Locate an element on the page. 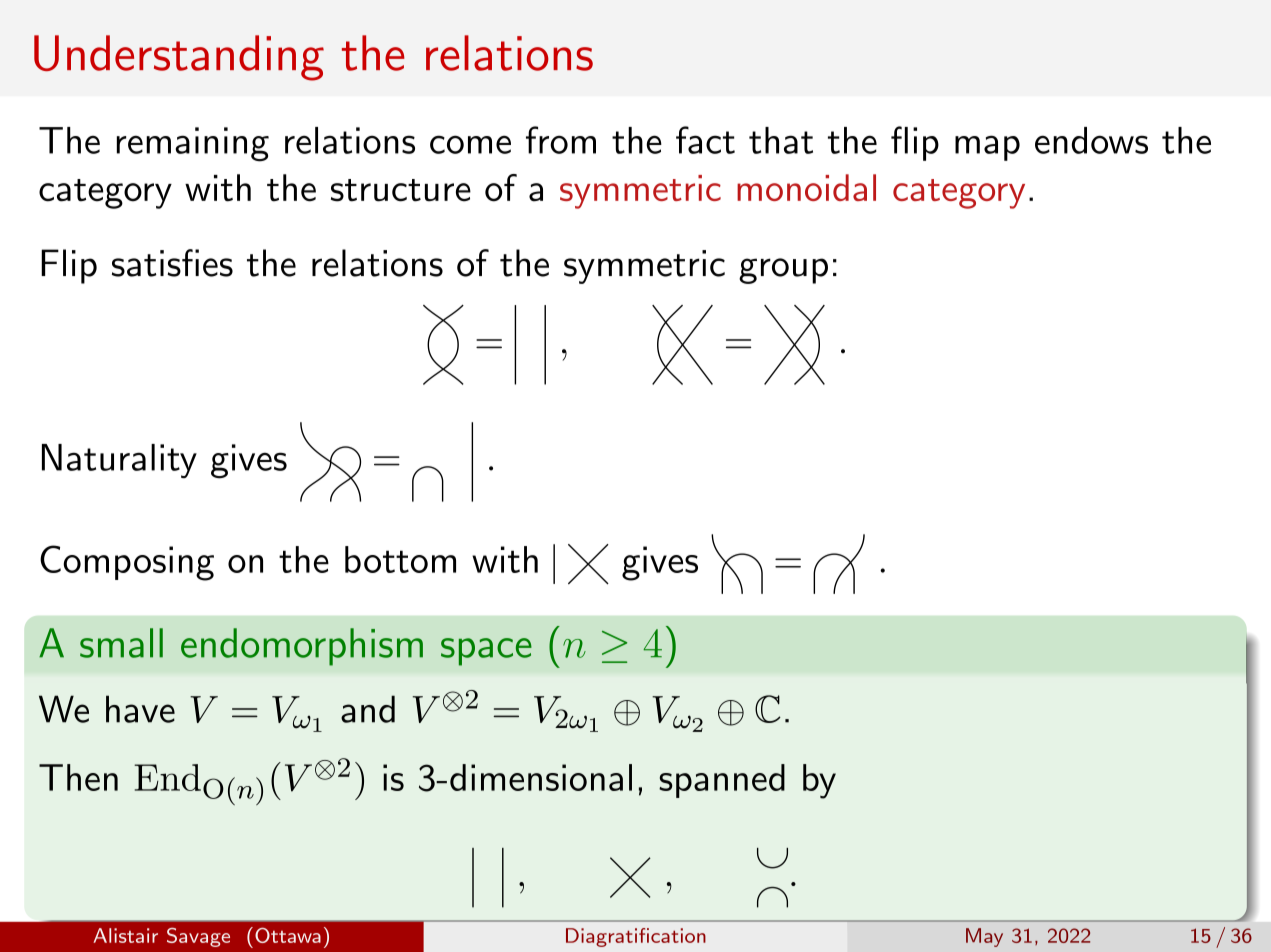  Ottawa is located at coordinates (288, 935).
